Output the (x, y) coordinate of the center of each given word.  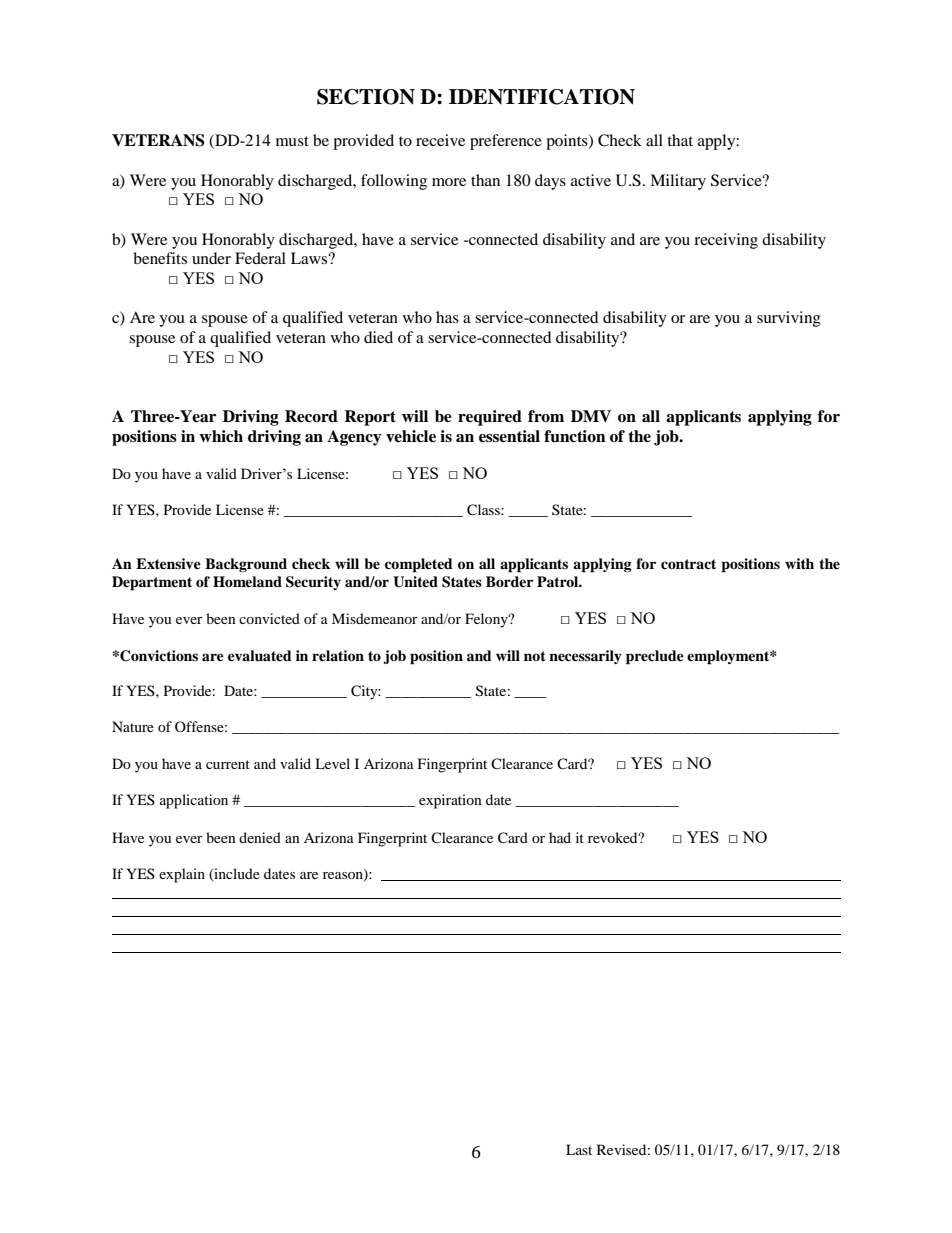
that (680, 140)
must (292, 141)
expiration (450, 801)
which (221, 436)
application (194, 801)
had (560, 837)
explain (182, 875)
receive (440, 140)
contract (688, 564)
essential (509, 436)
